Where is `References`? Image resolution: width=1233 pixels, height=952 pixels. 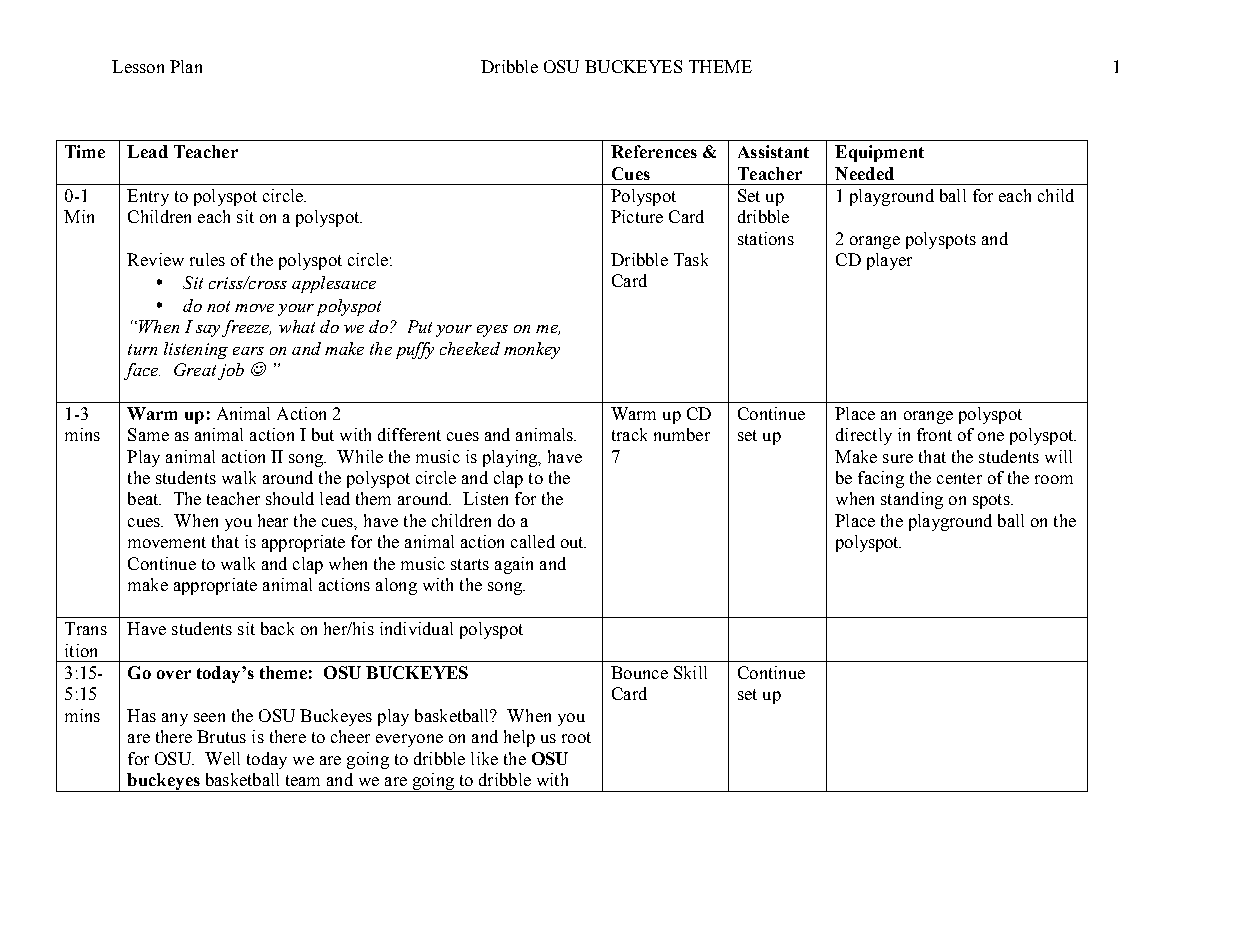 References is located at coordinates (654, 151).
